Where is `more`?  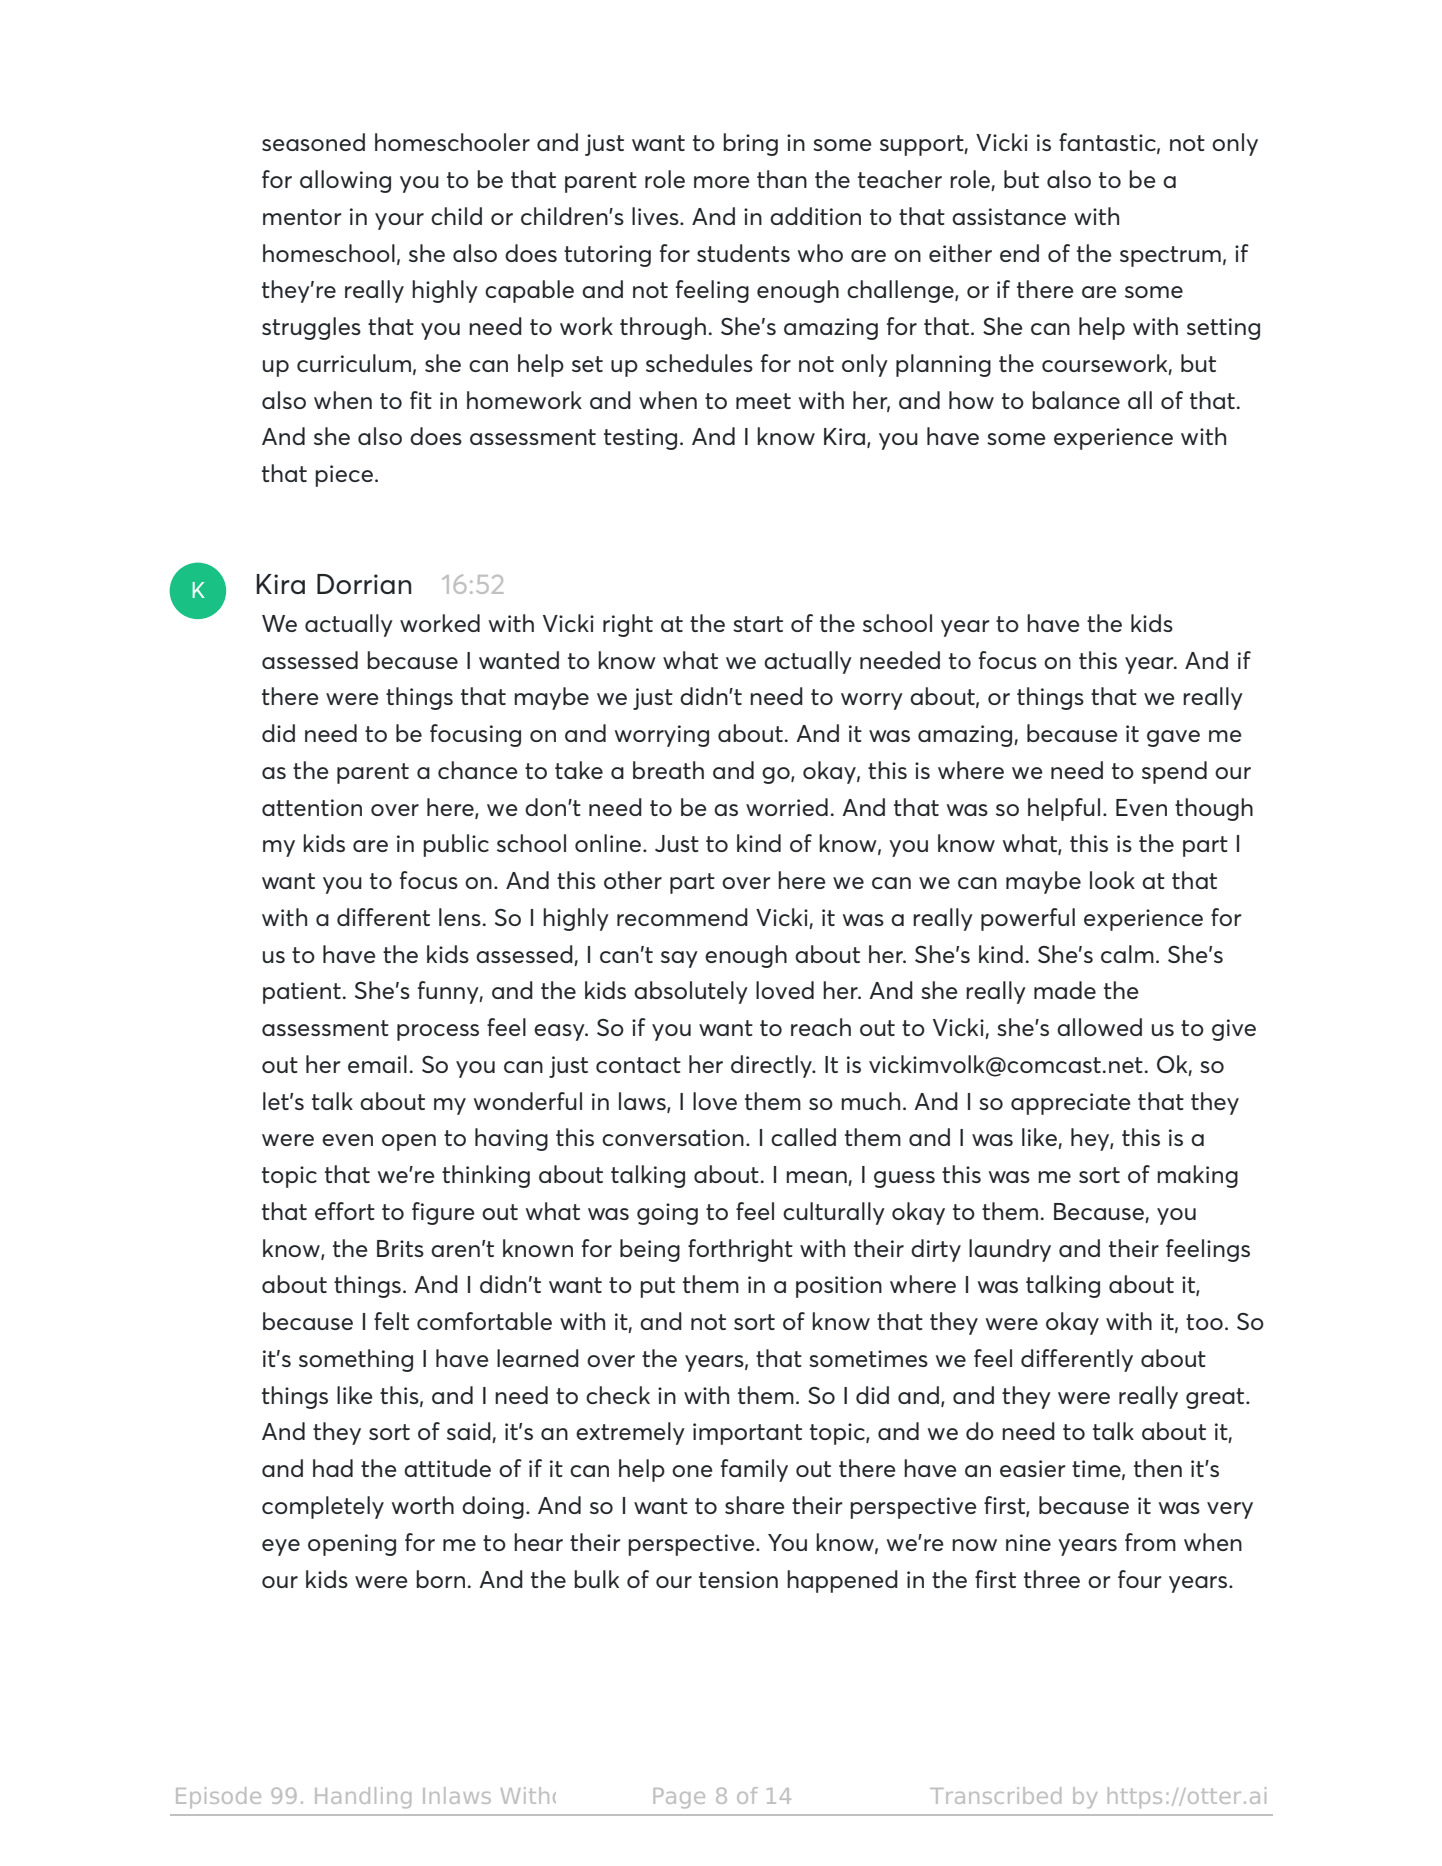 more is located at coordinates (722, 182).
